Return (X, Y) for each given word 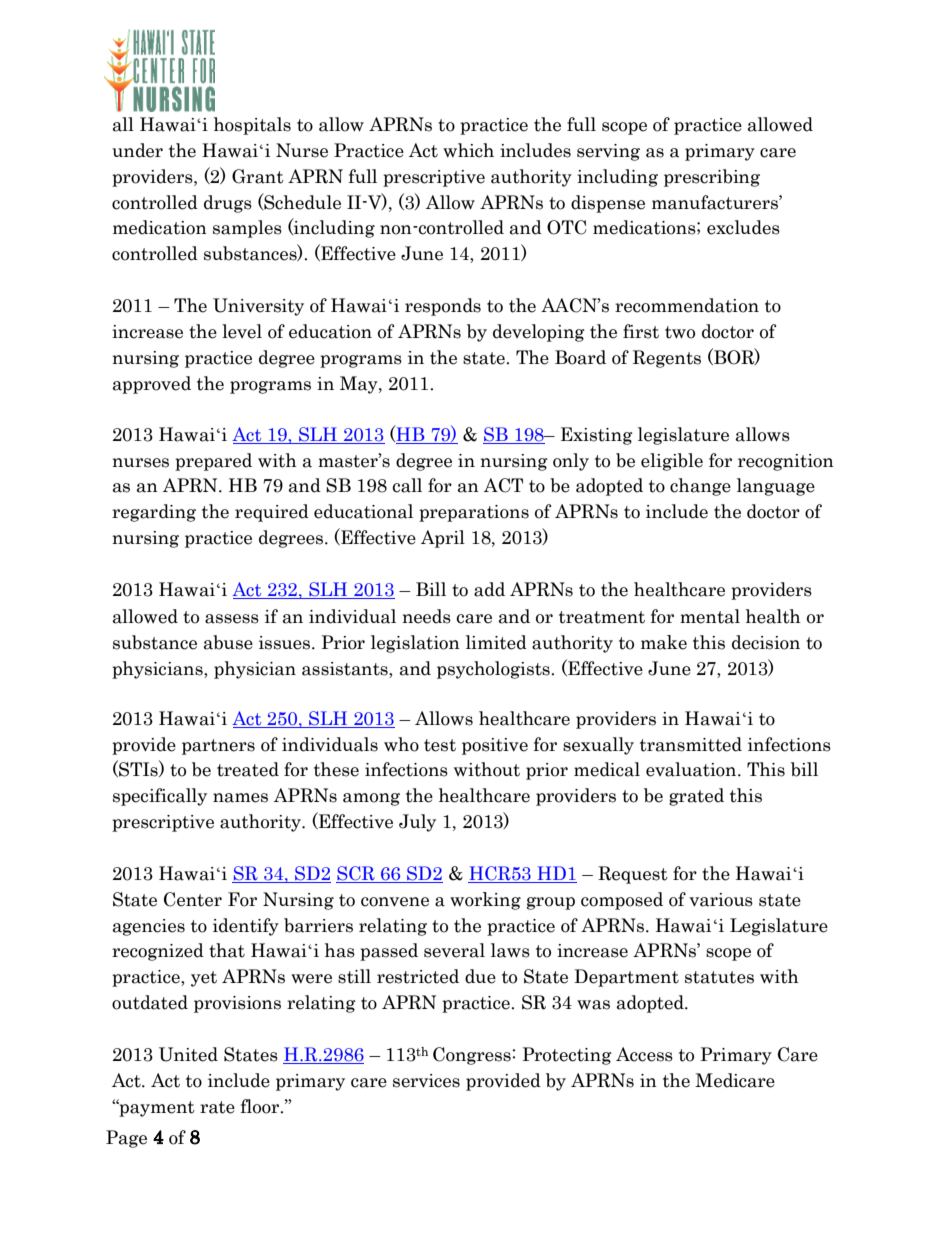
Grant (258, 176)
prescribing (712, 178)
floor (261, 1106)
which (468, 150)
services (426, 1081)
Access (644, 1054)
